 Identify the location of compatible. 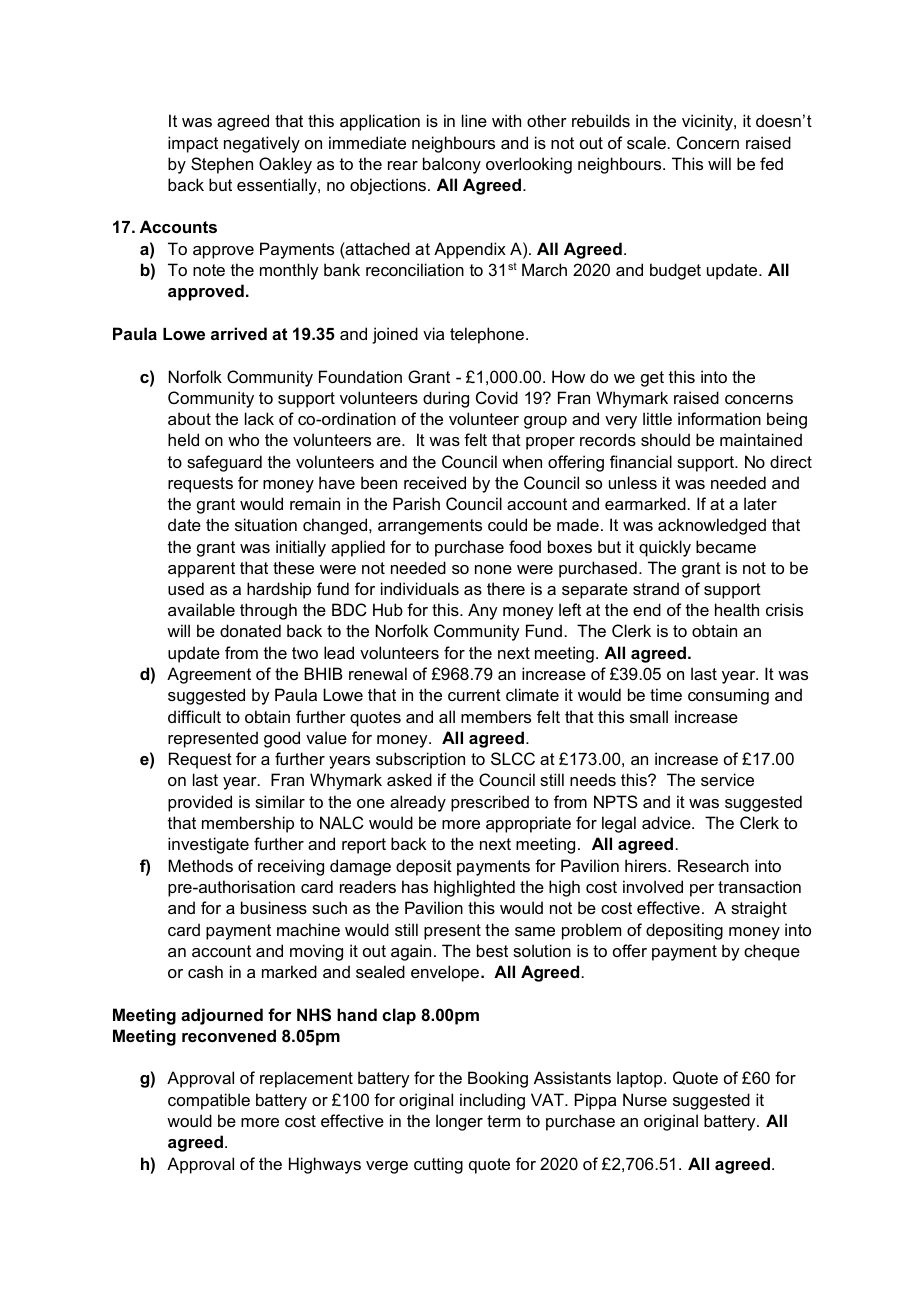
(209, 1101).
